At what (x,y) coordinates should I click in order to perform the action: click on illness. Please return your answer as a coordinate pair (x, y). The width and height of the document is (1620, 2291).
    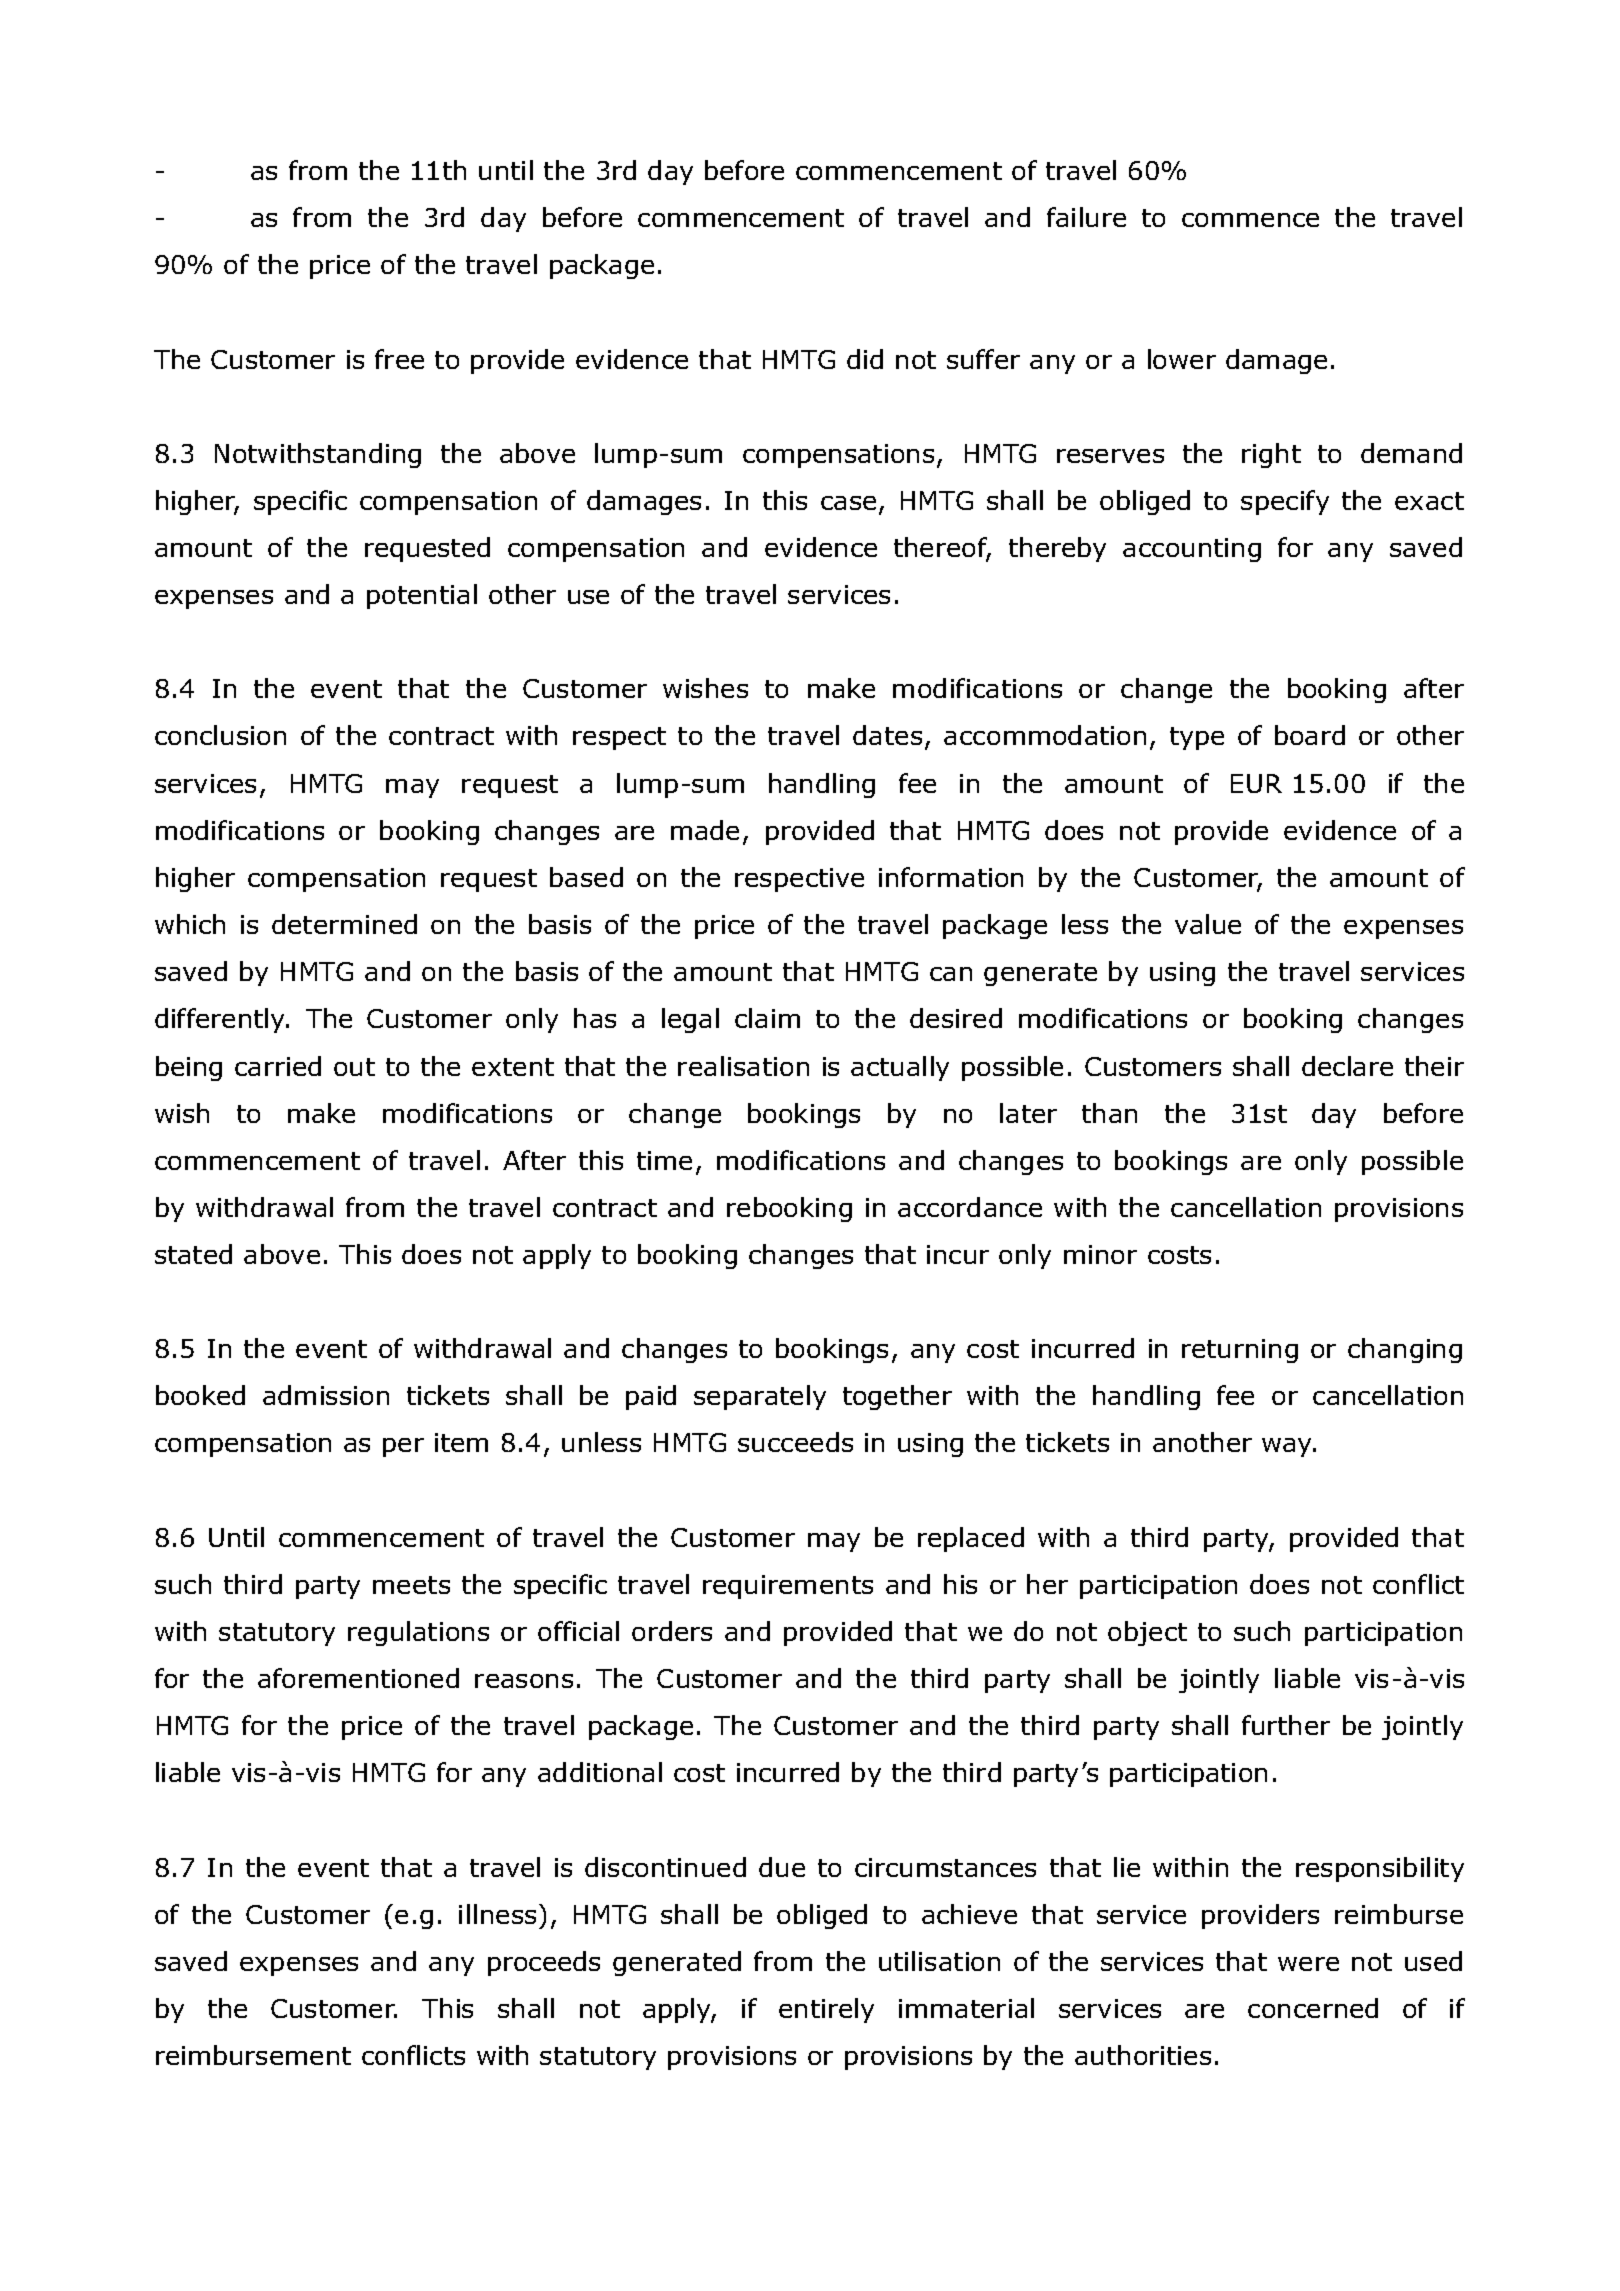
    Looking at the image, I should click on (497, 1914).
